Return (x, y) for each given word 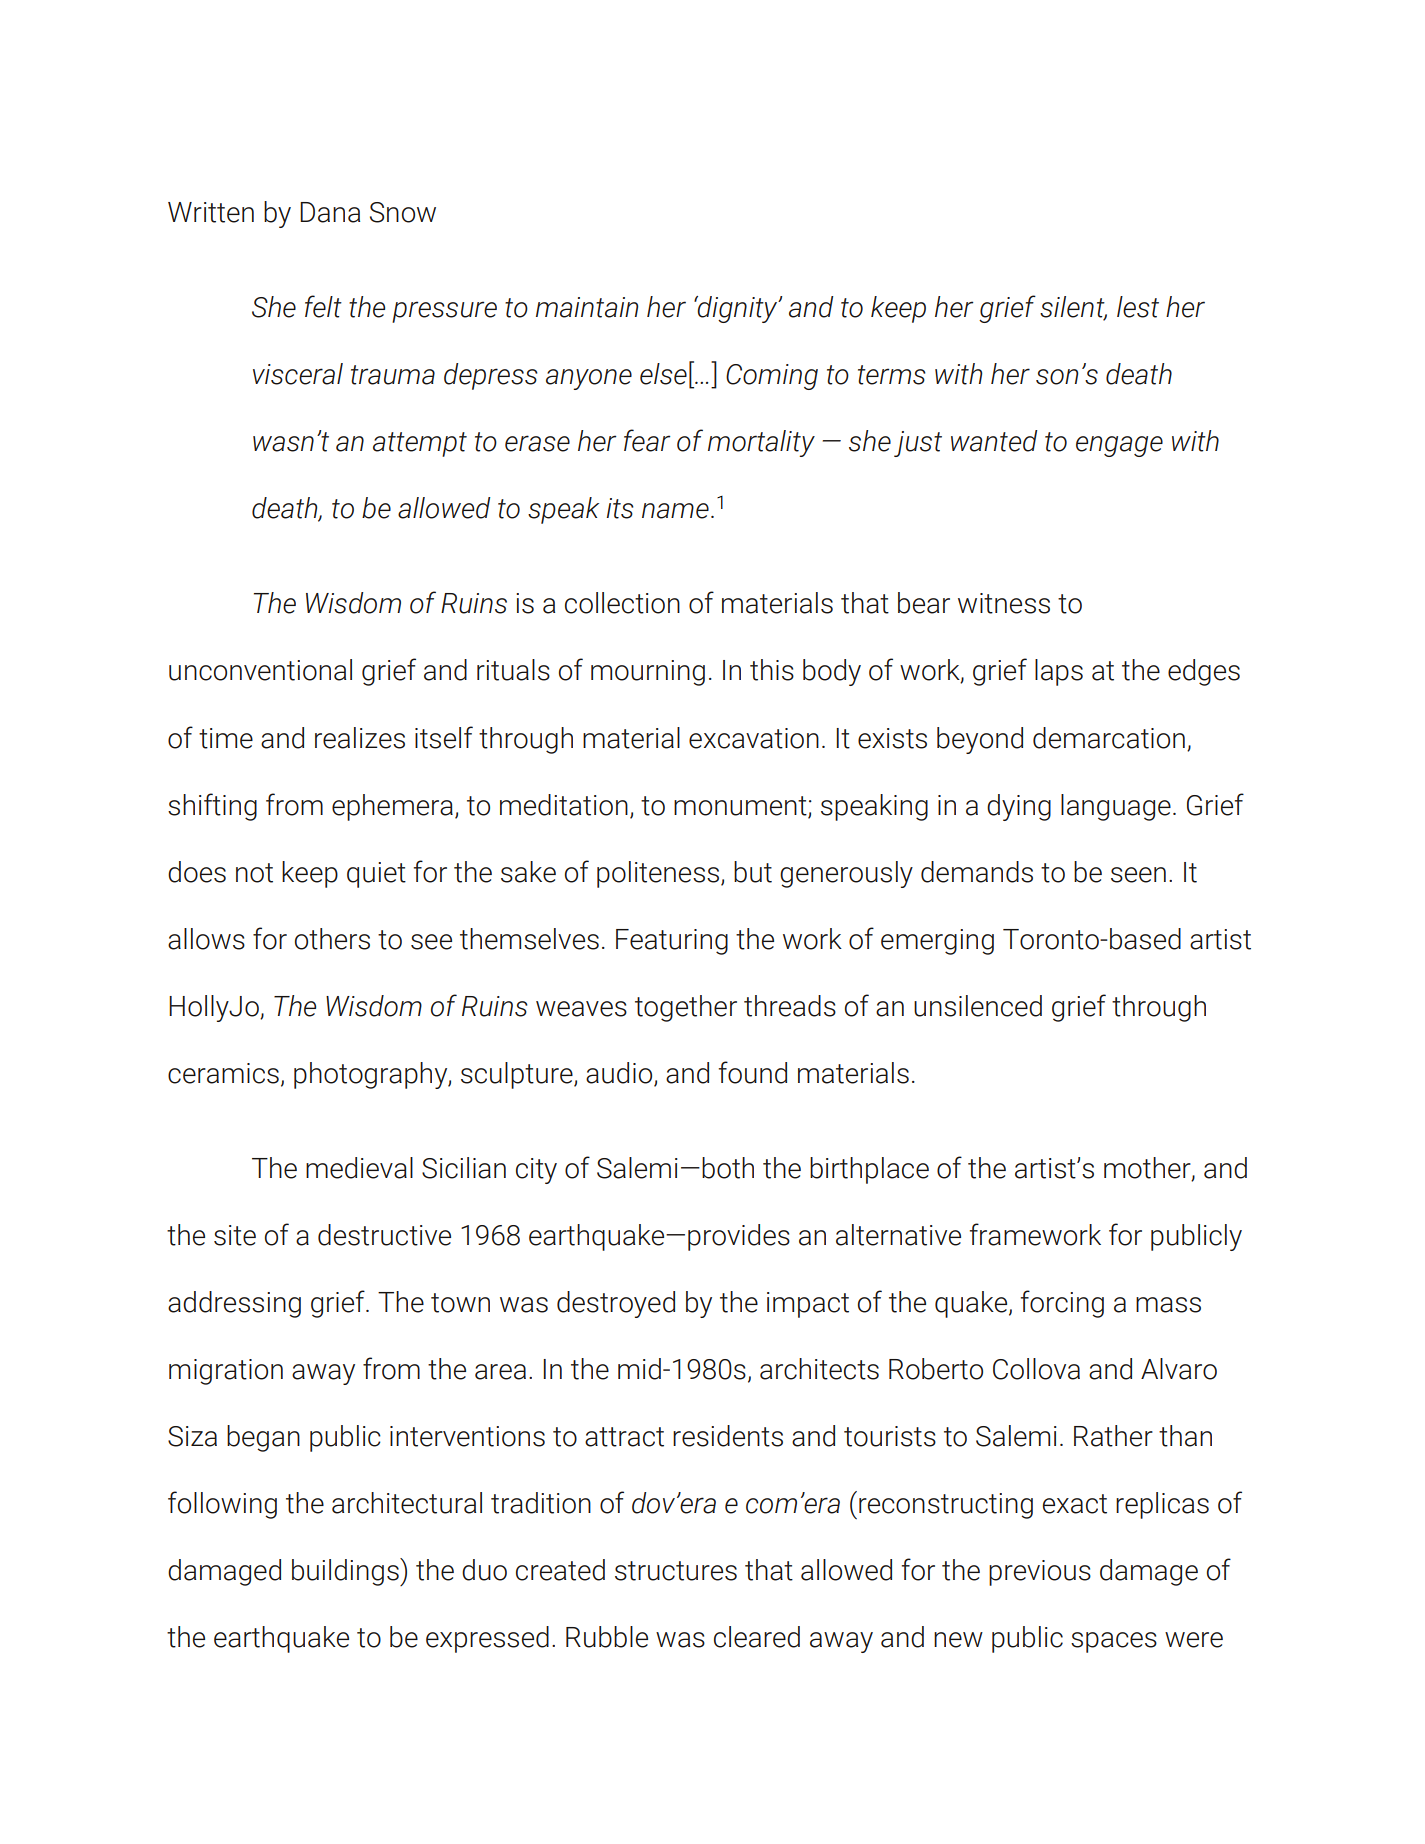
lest (1138, 307)
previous (1040, 1573)
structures (676, 1571)
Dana (330, 212)
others (332, 939)
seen (1138, 875)
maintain (587, 307)
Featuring (672, 942)
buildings (346, 1572)
